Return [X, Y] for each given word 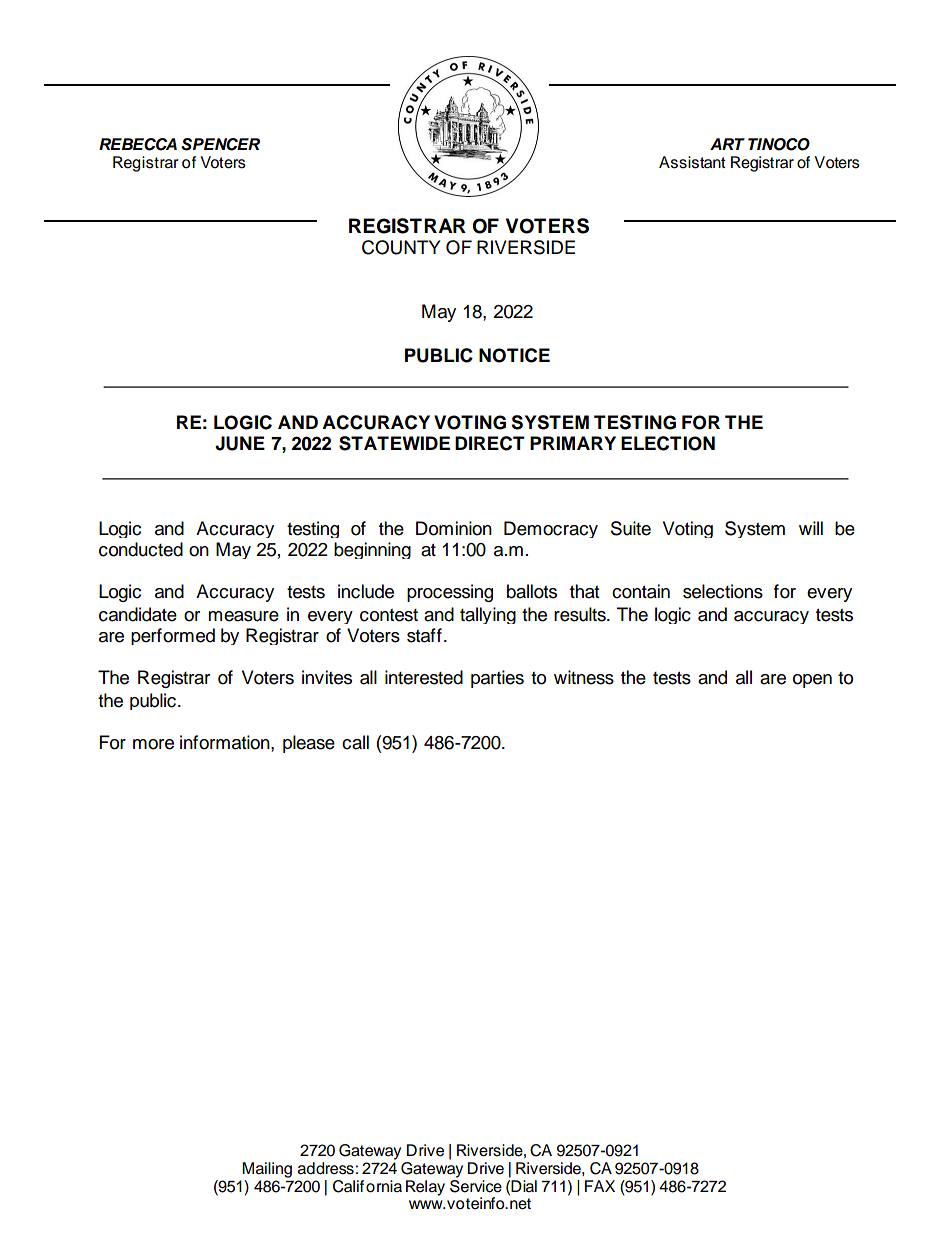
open [812, 681]
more [153, 744]
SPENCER [220, 144]
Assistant [692, 162]
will [811, 528]
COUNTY [401, 247]
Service [476, 1185]
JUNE [240, 443]
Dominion [454, 528]
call [355, 742]
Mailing [267, 1170]
